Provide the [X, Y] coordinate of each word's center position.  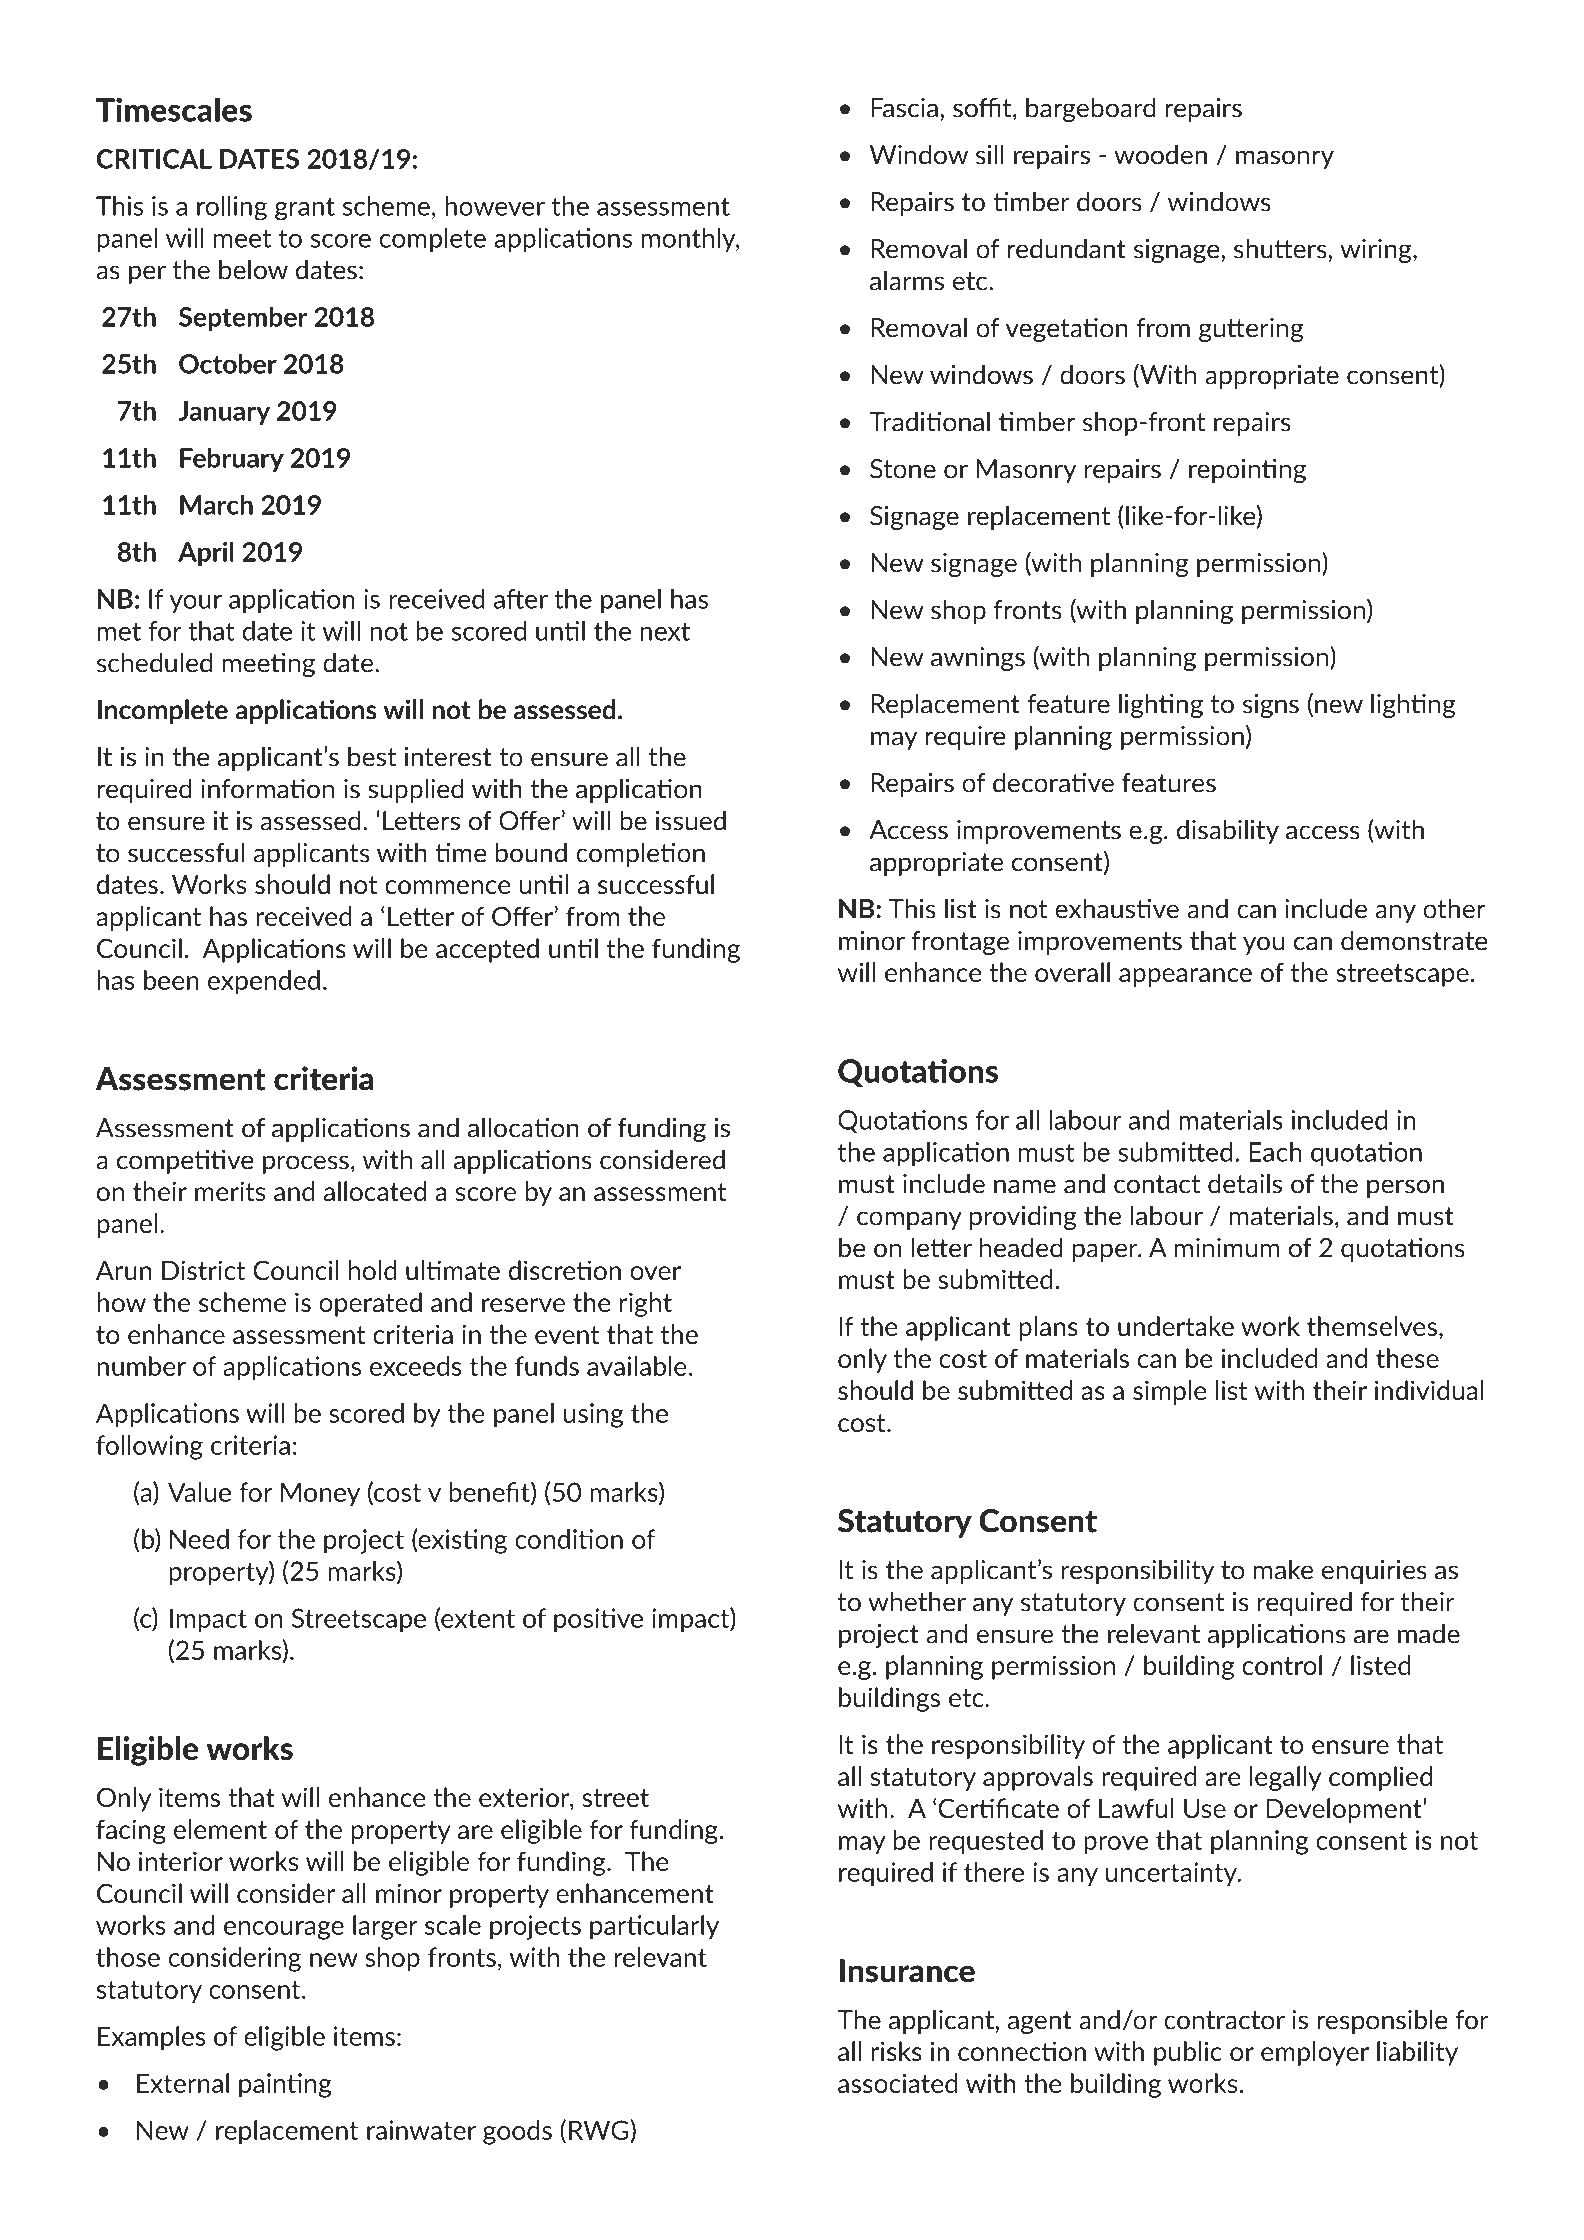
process [306, 1164]
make [1283, 1569]
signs [1271, 706]
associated [898, 2083]
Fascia [904, 108]
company [909, 1220]
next [665, 631]
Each [1275, 1152]
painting [285, 2085]
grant [305, 209]
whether [917, 1601]
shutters [1280, 248]
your [195, 604]
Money [320, 1494]
